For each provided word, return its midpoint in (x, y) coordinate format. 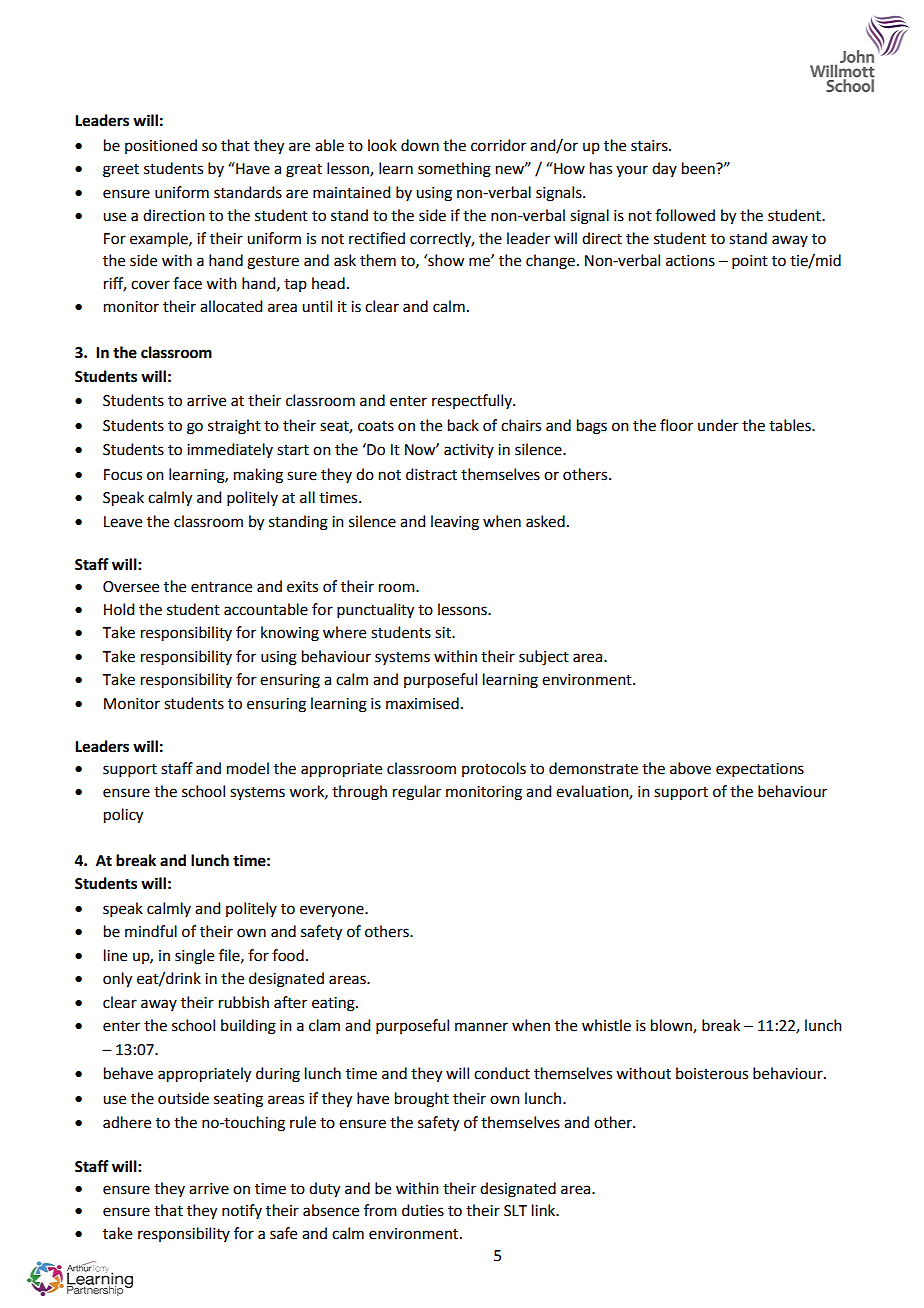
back (463, 425)
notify (242, 1211)
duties (423, 1210)
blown (672, 1026)
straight (234, 427)
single (194, 957)
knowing (290, 634)
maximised (422, 703)
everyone (333, 911)
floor (676, 425)
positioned (161, 146)
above (690, 768)
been (699, 168)
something (454, 170)
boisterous (712, 1073)
